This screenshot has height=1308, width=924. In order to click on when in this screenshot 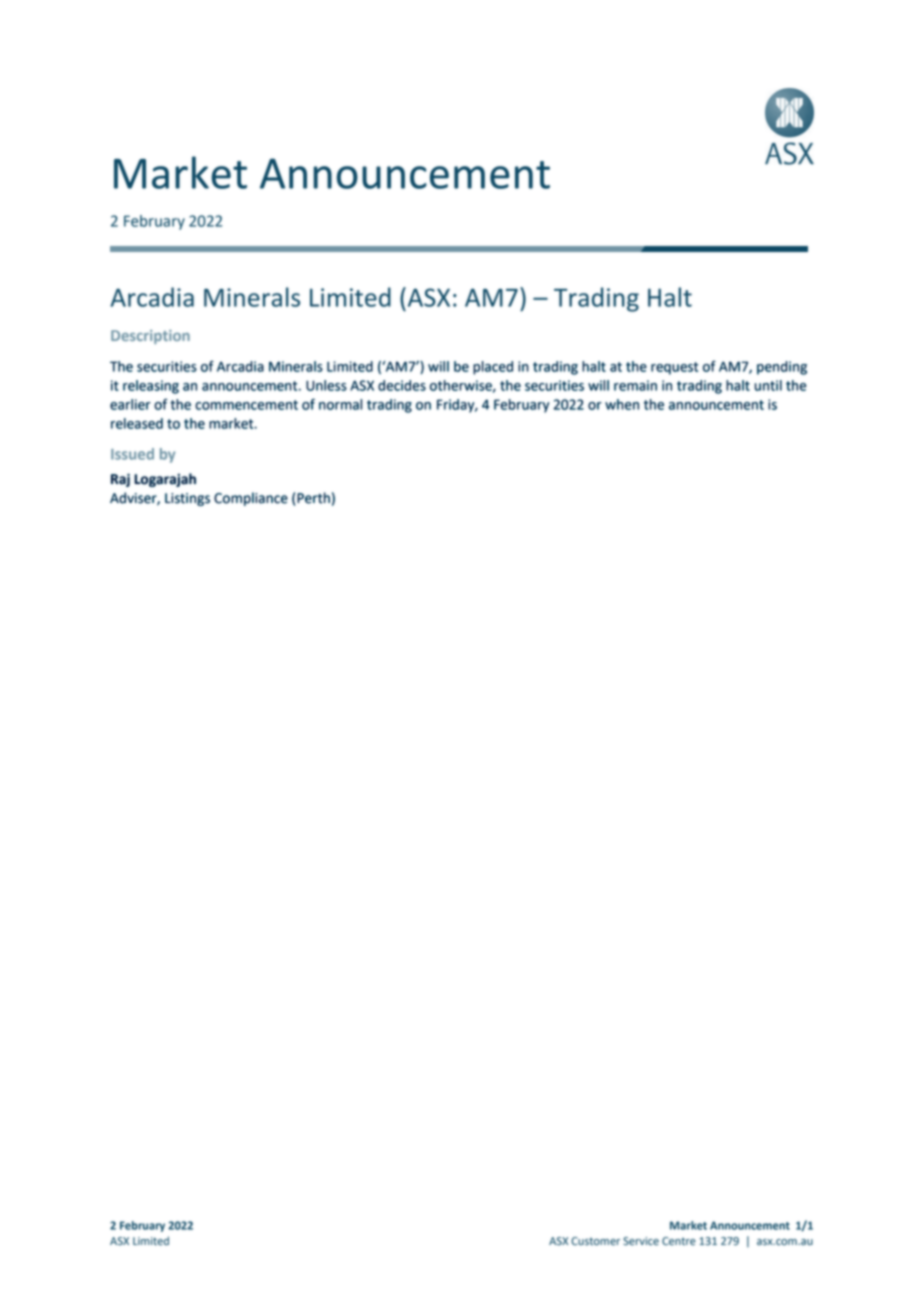, I will do `click(622, 404)`.
